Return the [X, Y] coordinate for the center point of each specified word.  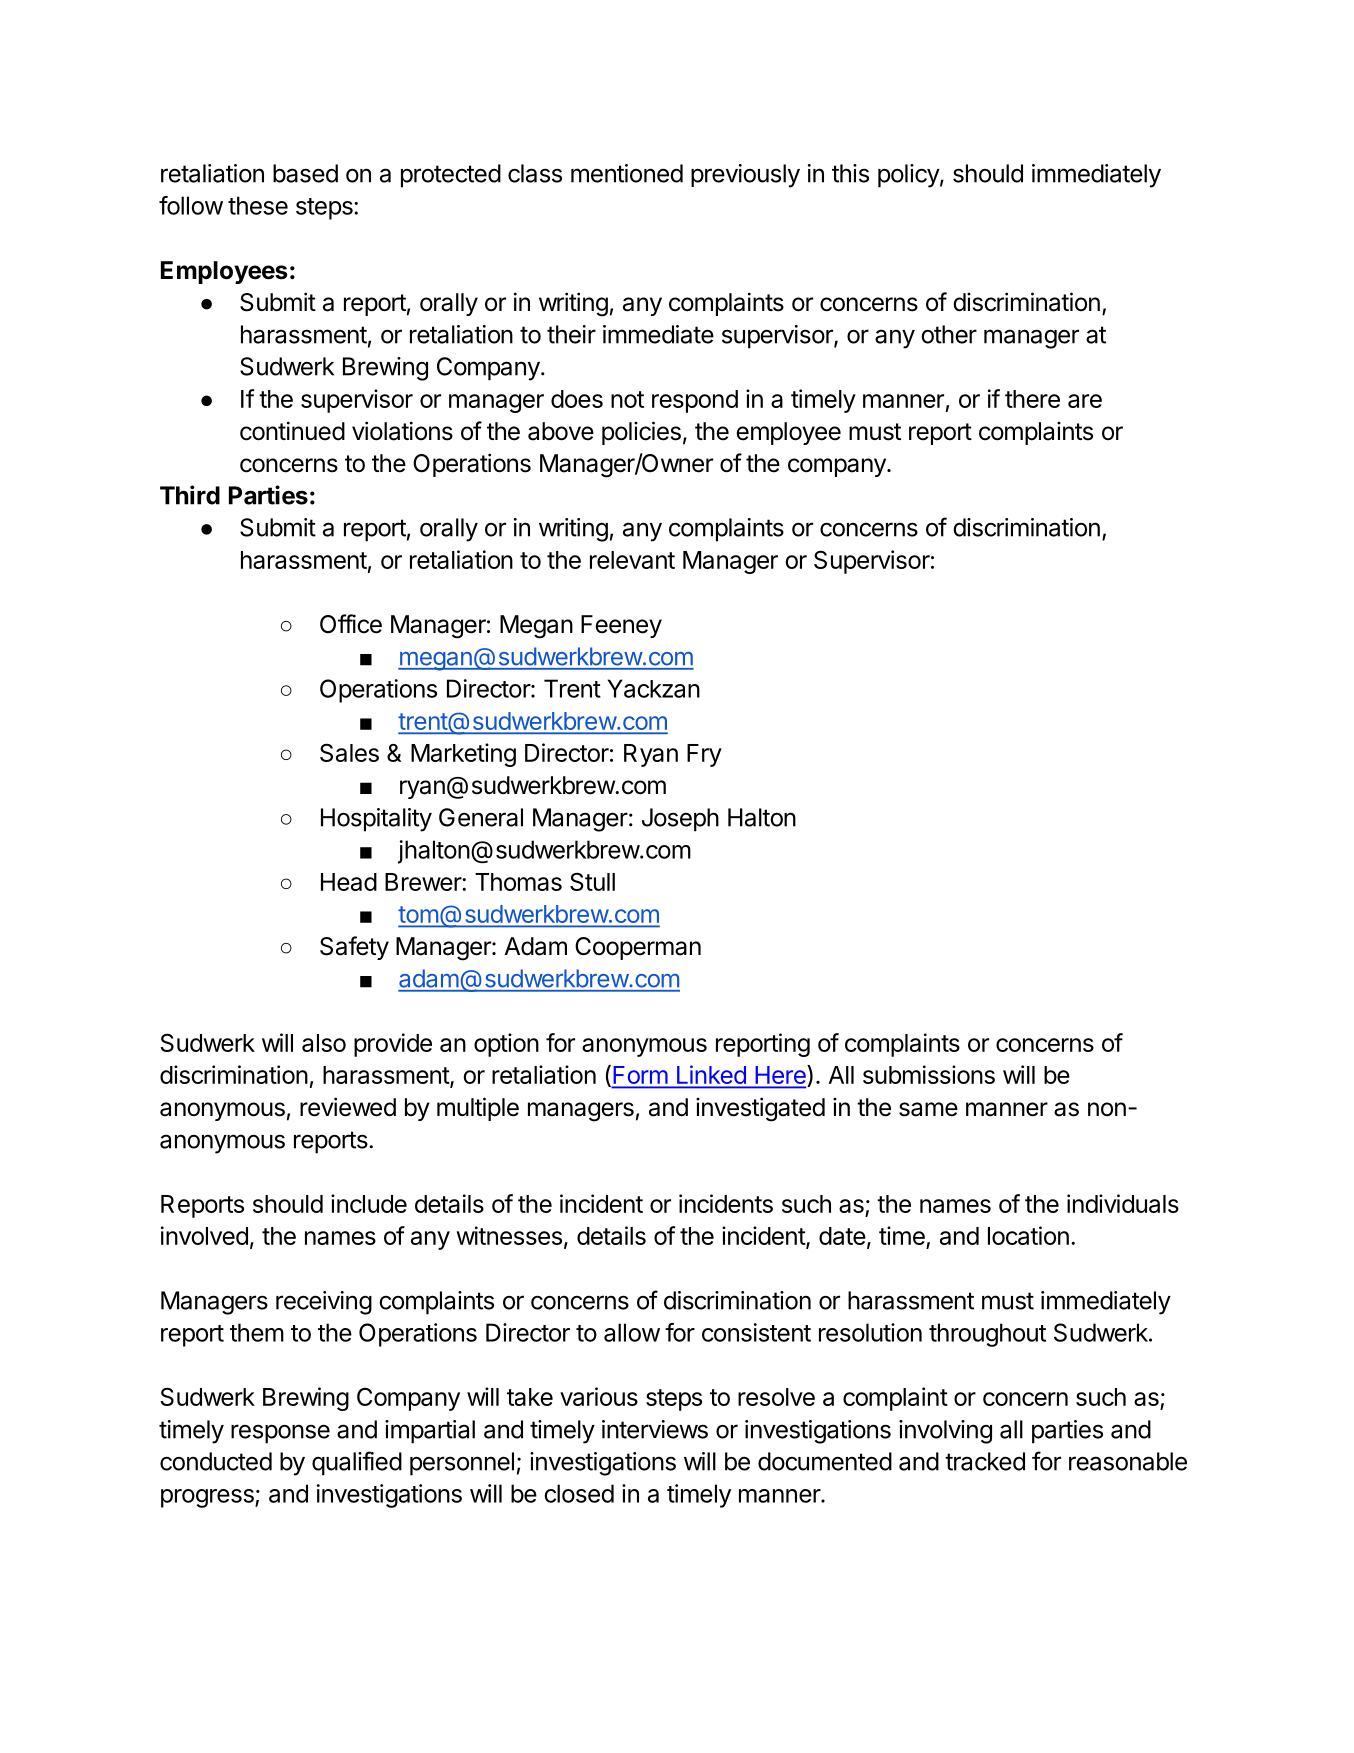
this [850, 173]
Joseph [680, 820]
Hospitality [376, 820]
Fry [704, 755]
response [280, 1434]
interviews [655, 1429]
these [258, 205]
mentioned [627, 173]
